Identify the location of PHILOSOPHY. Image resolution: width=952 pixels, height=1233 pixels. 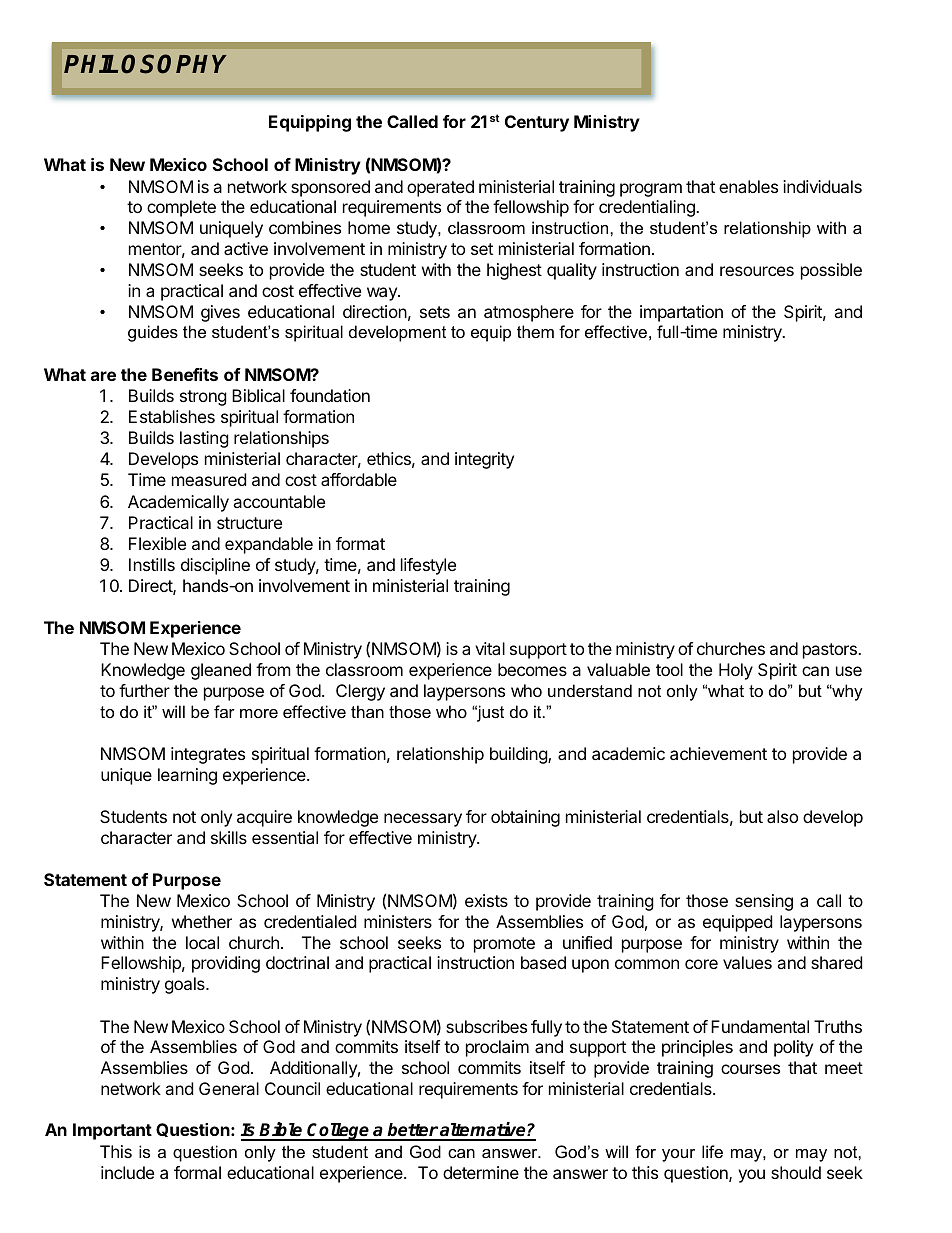
(145, 64).
